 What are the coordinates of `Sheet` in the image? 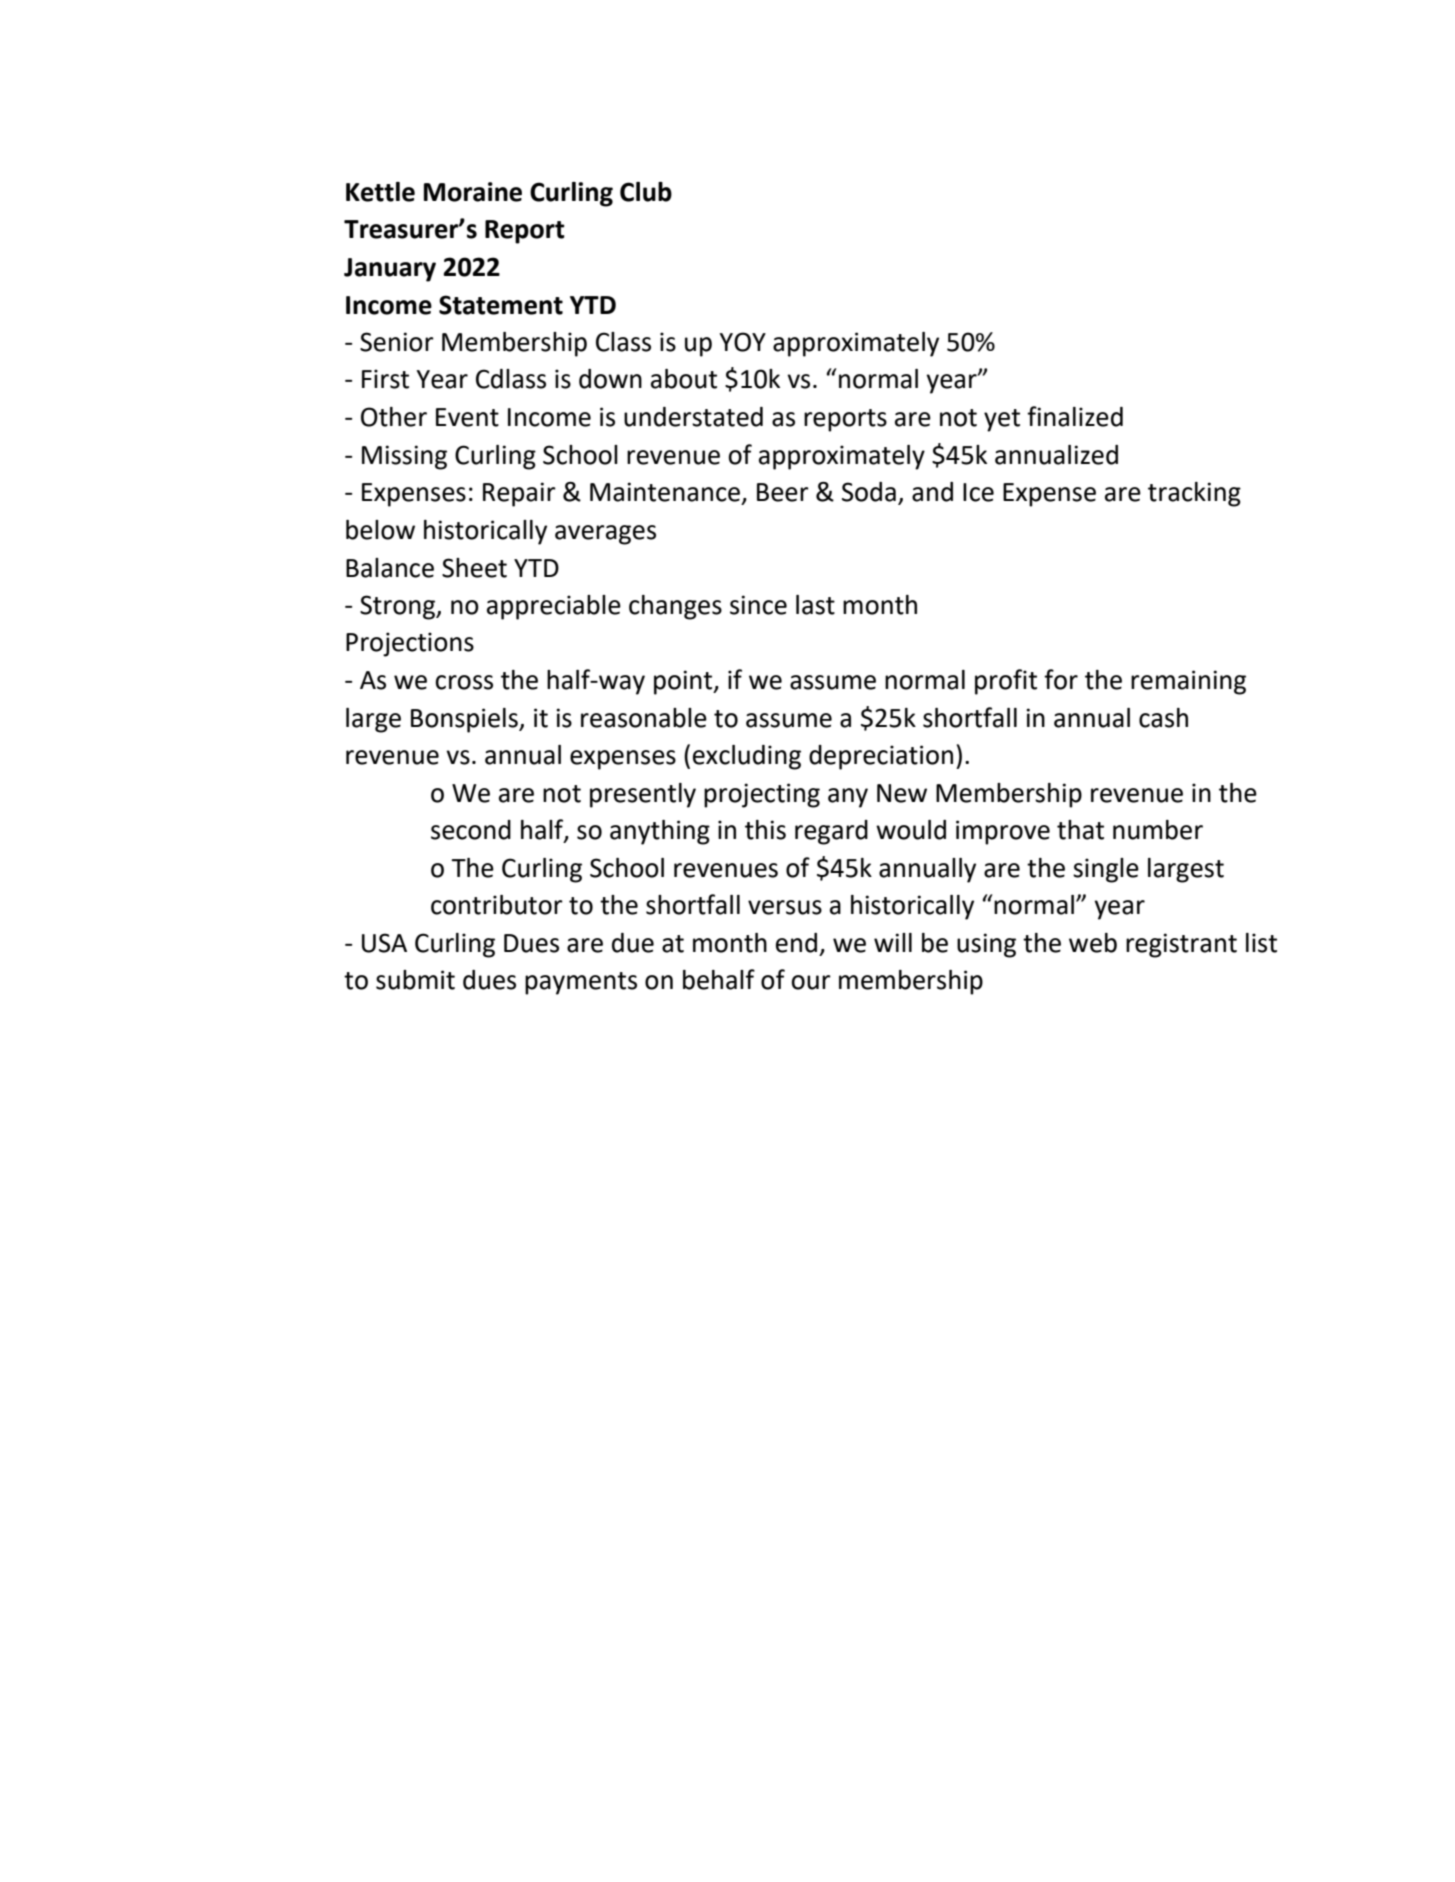 It's located at (474, 568).
